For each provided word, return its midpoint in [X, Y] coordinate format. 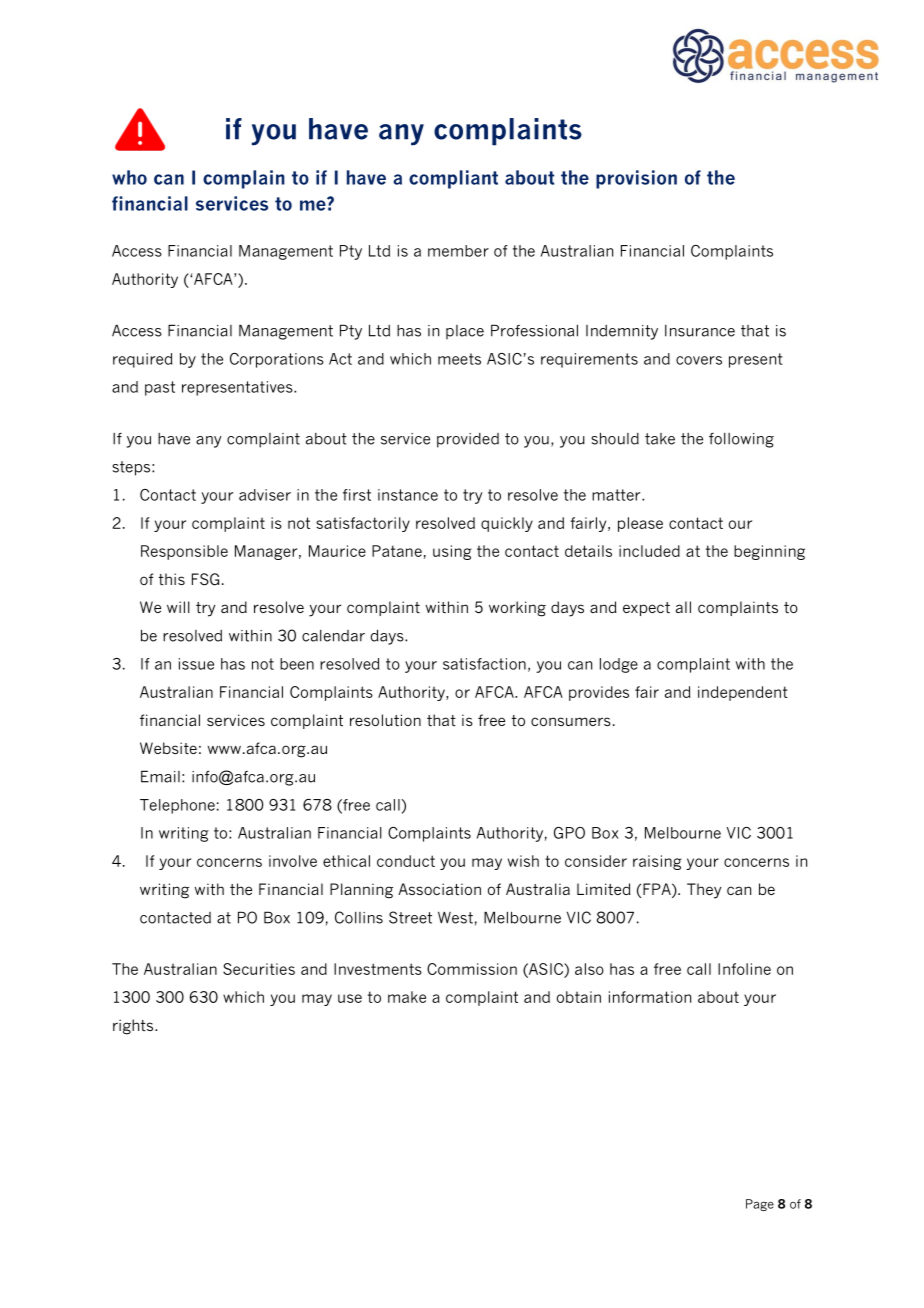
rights [134, 1027]
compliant [453, 179]
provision [636, 179]
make [407, 997]
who [129, 177]
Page [760, 1205]
